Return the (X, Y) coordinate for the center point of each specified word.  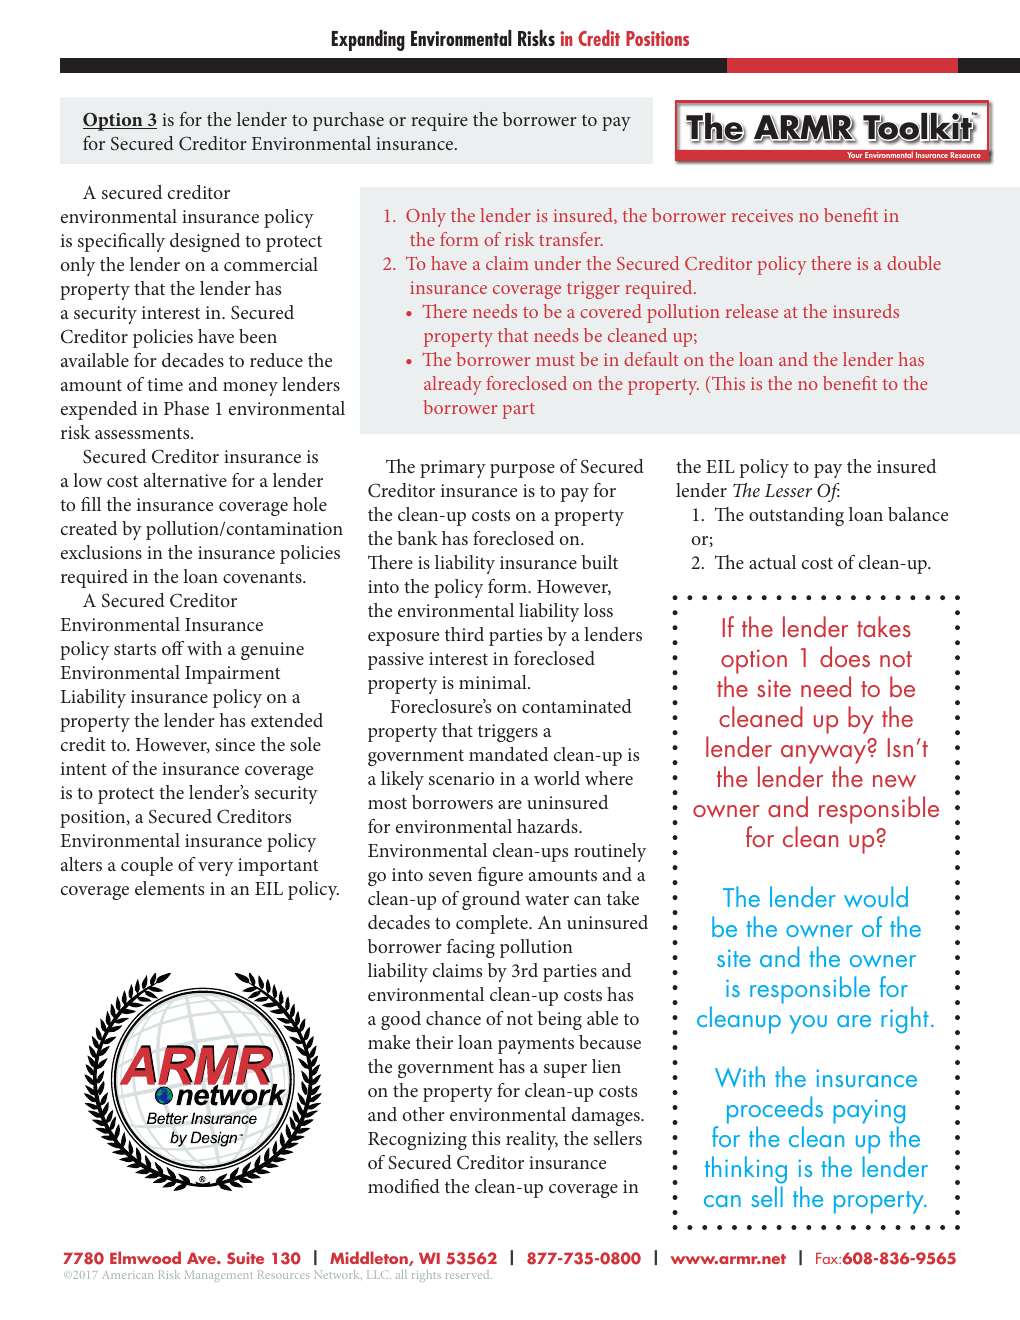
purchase (348, 121)
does (845, 656)
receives (762, 215)
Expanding (368, 40)
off (173, 648)
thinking (746, 1171)
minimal (494, 682)
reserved (469, 1274)
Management (218, 1276)
